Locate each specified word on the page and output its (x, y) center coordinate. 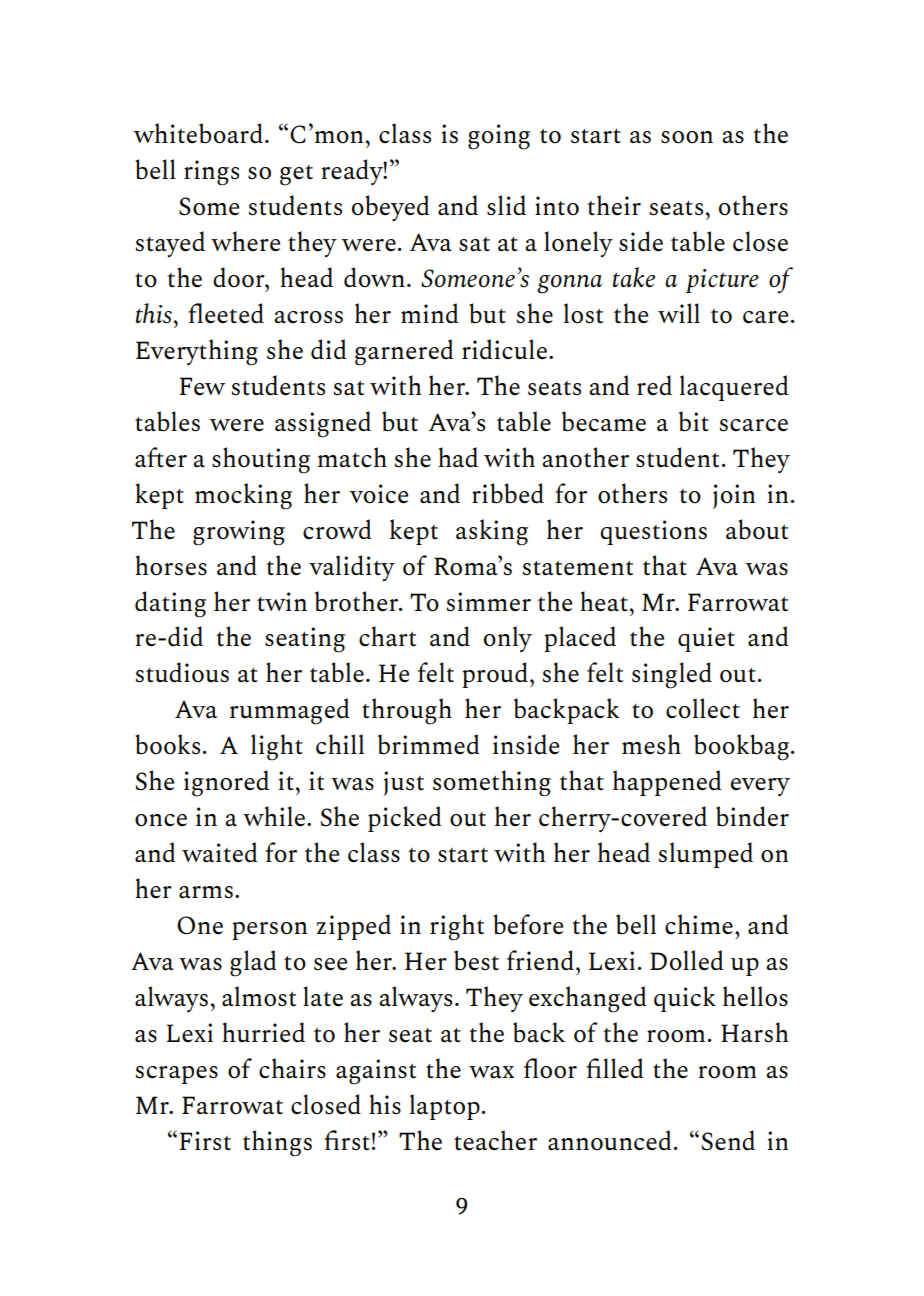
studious (182, 672)
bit (694, 421)
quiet (706, 639)
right (457, 927)
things (277, 1143)
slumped (706, 855)
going (499, 137)
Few (202, 386)
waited (220, 852)
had (458, 457)
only (508, 639)
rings (211, 173)
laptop (445, 1107)
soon (687, 137)
